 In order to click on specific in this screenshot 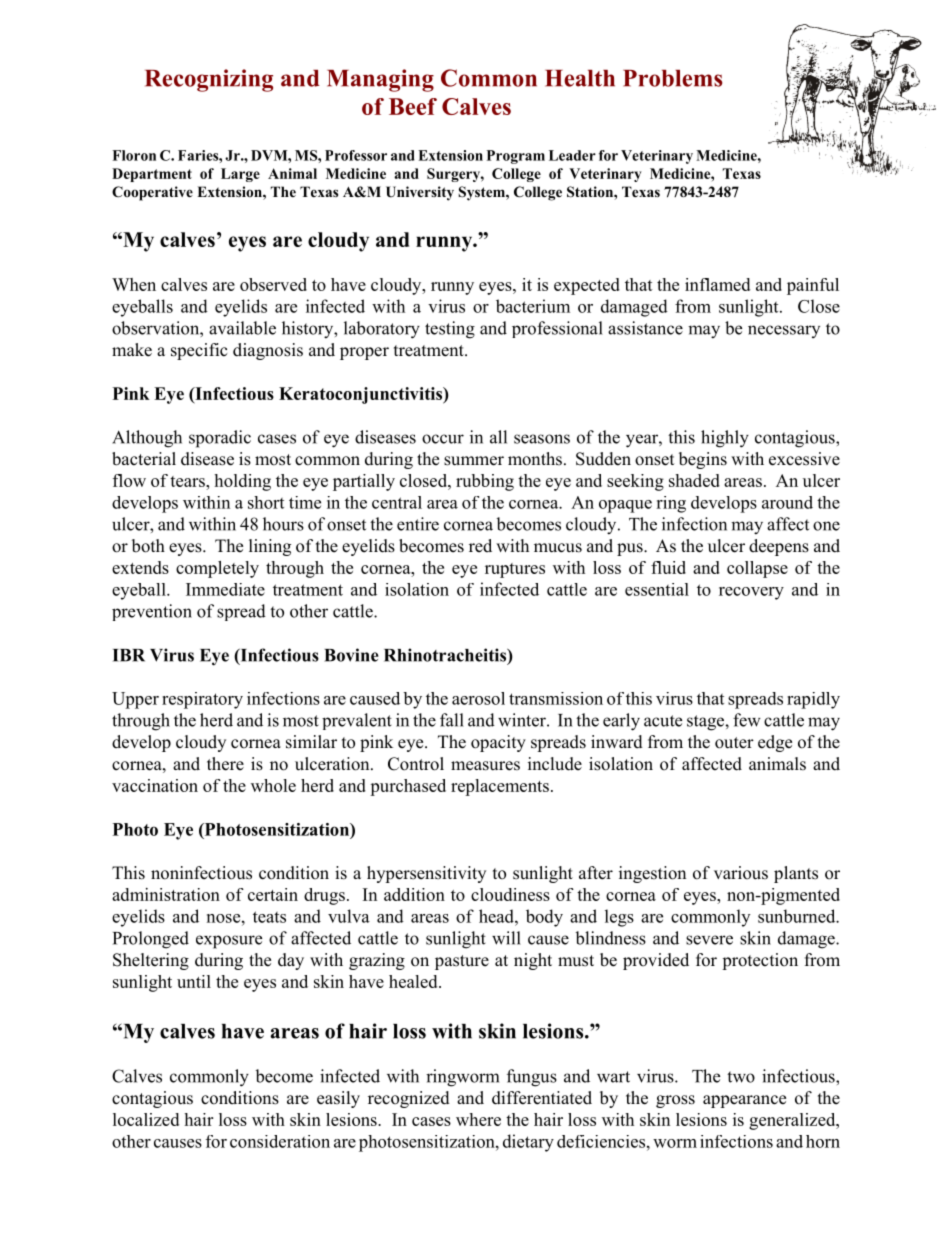, I will do `click(199, 351)`.
